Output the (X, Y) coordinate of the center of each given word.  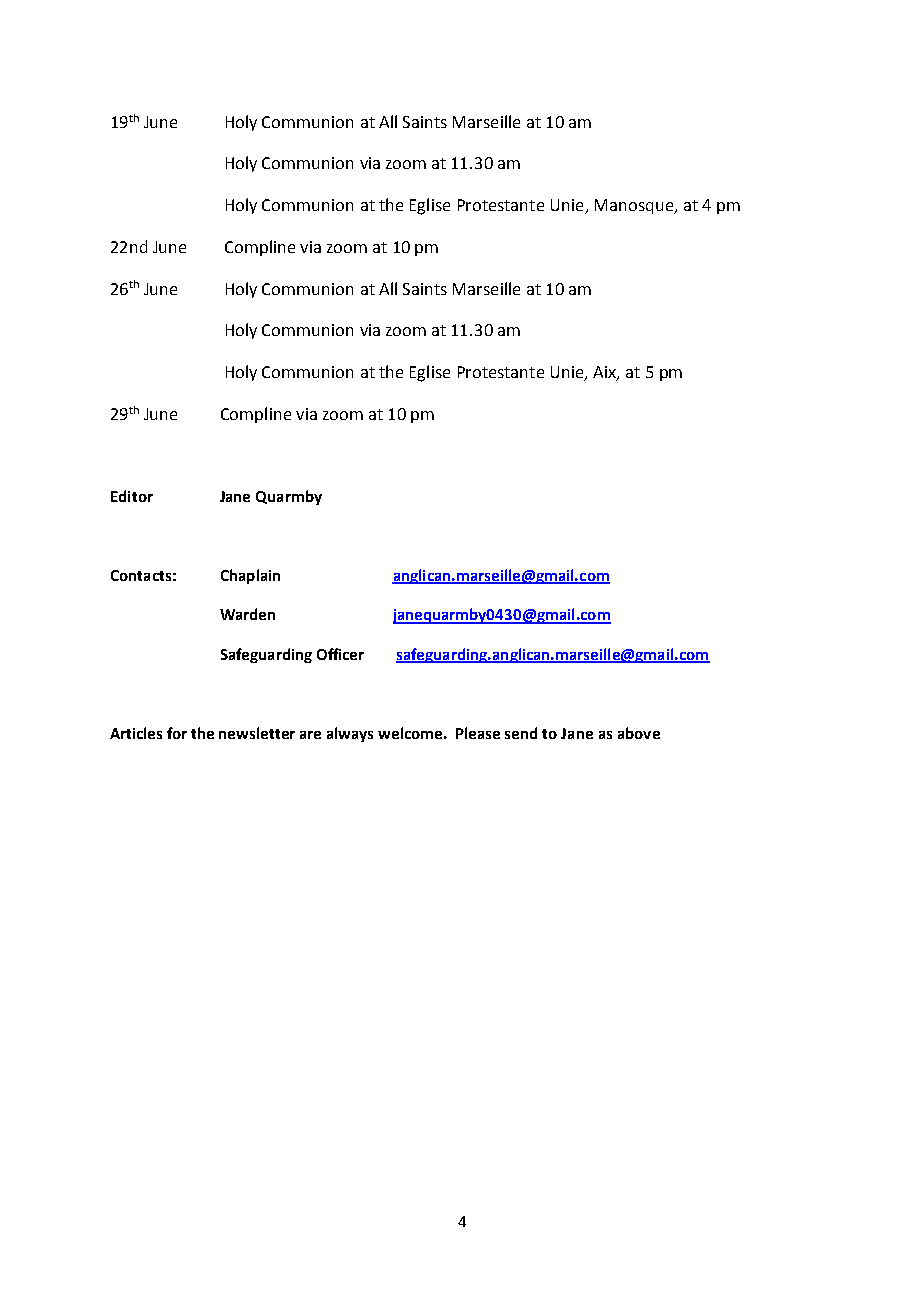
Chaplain (250, 576)
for (177, 733)
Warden (247, 614)
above (639, 733)
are (310, 735)
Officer (340, 654)
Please (478, 733)
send (521, 733)
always (350, 734)
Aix (605, 373)
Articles (136, 733)
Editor (132, 496)
